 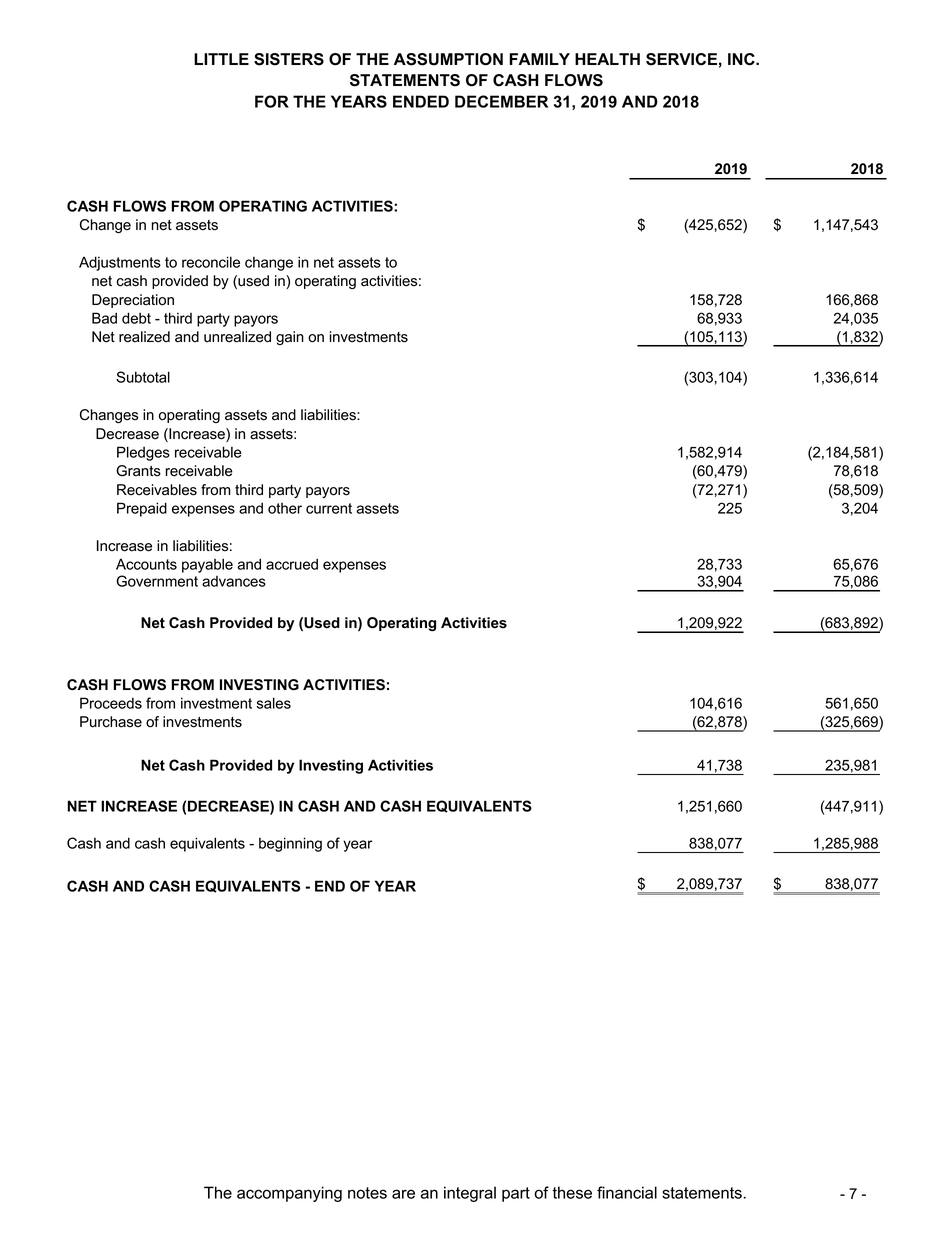 I want to click on LITTLE, so click(x=221, y=59).
